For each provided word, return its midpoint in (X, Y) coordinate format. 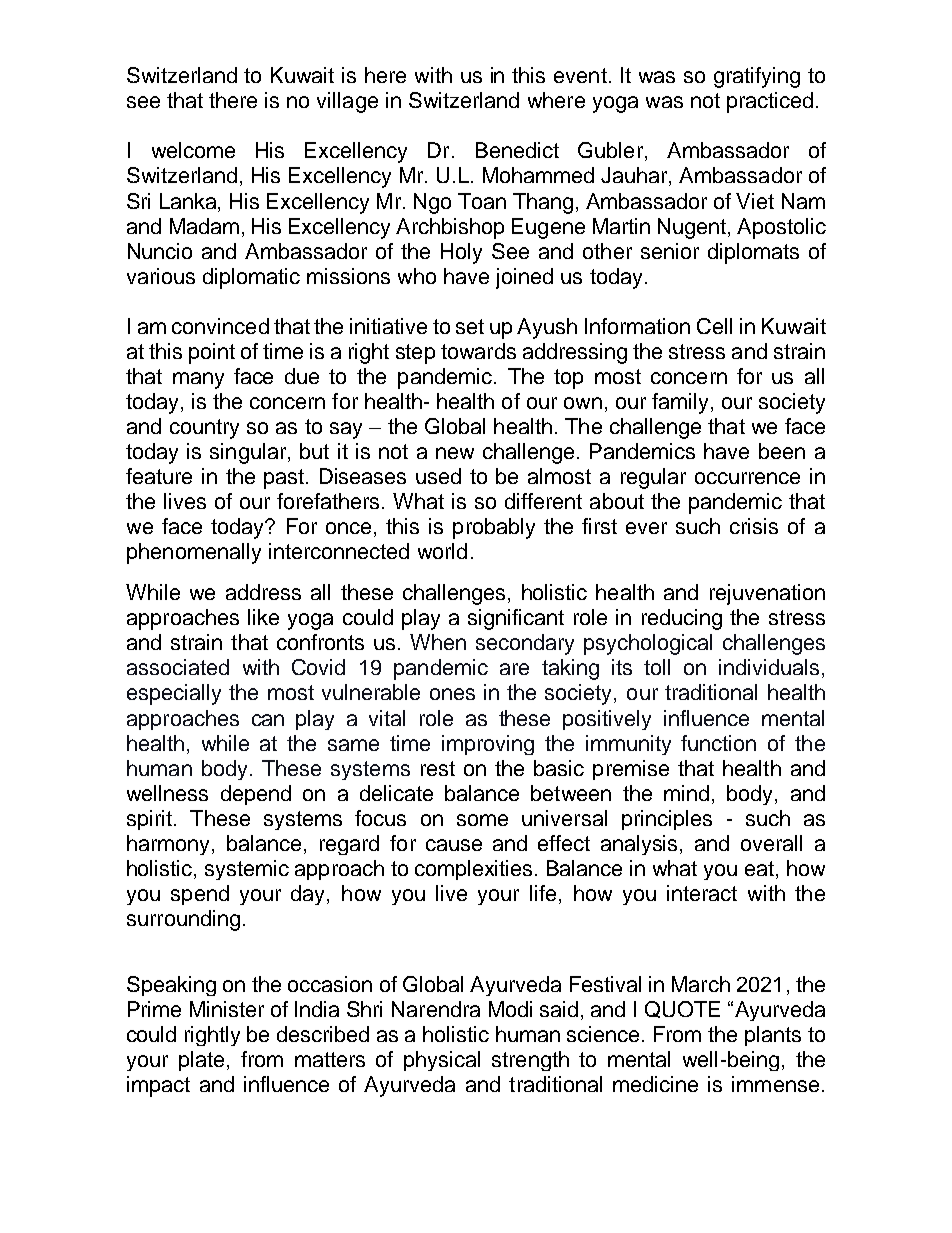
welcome (193, 150)
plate (201, 1061)
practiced (770, 102)
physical (442, 1061)
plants (773, 1036)
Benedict (517, 150)
